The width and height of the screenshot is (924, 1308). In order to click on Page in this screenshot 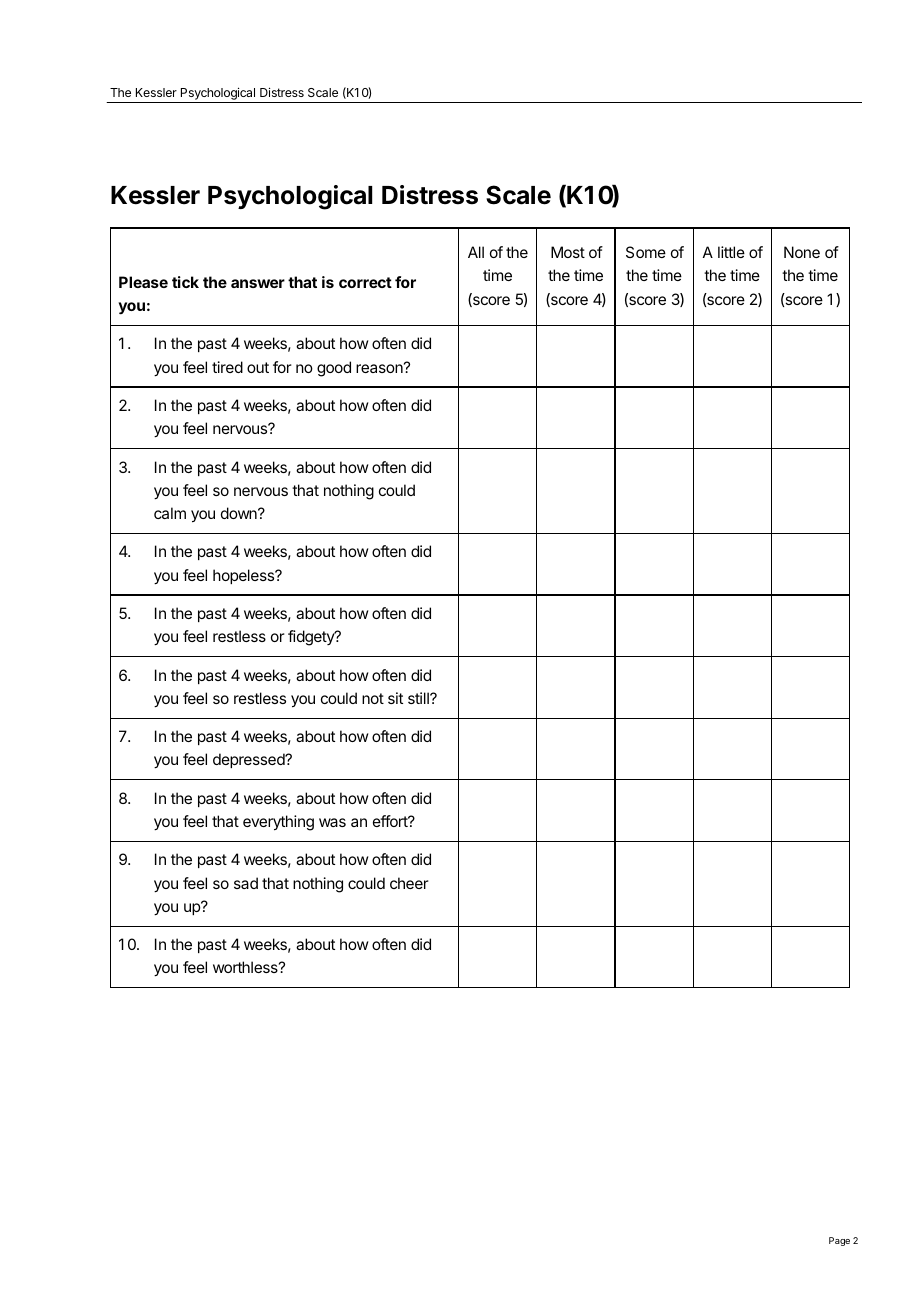, I will do `click(839, 1241)`.
